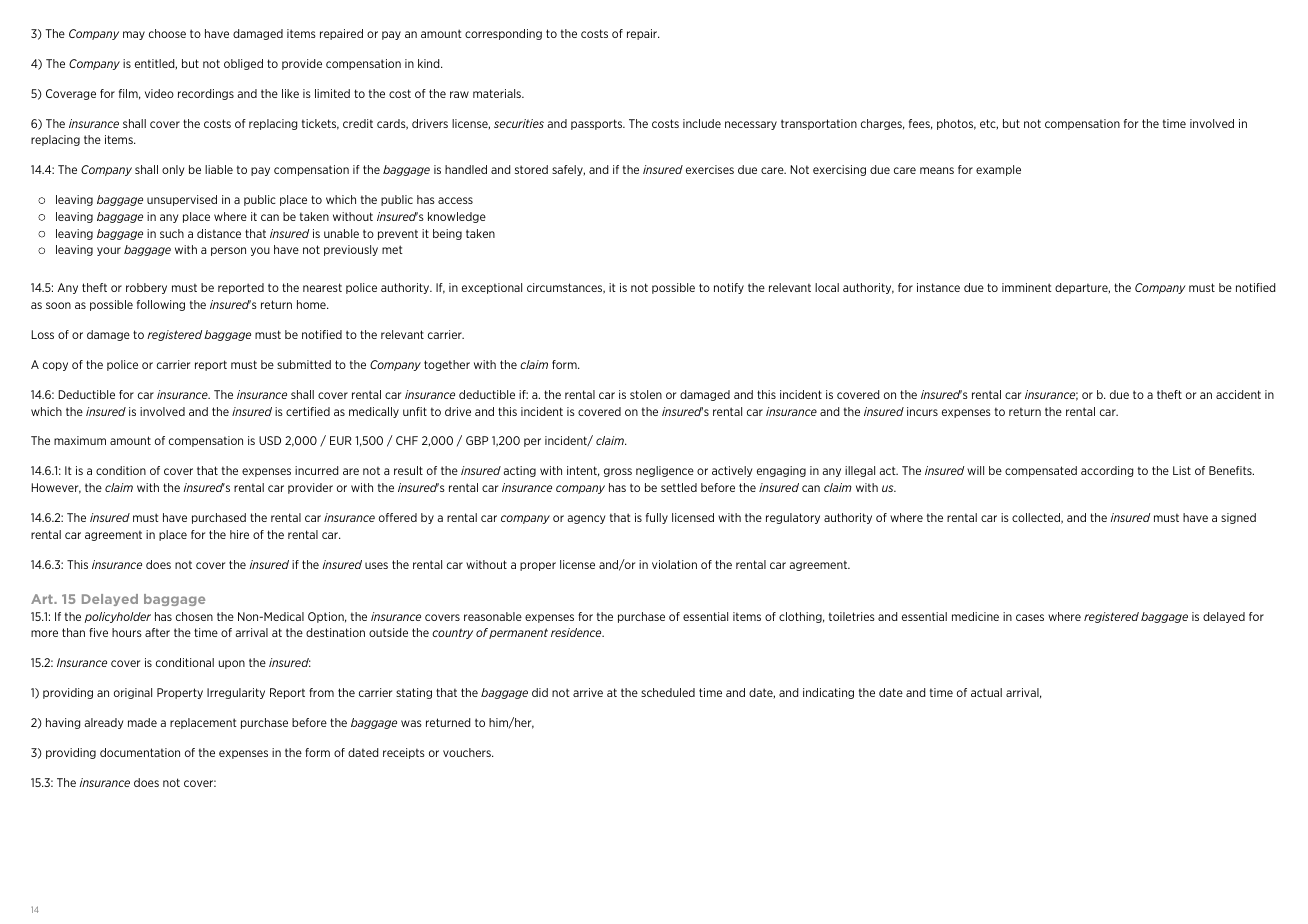  What do you see at coordinates (1027, 287) in the screenshot?
I see `imminent` at bounding box center [1027, 287].
